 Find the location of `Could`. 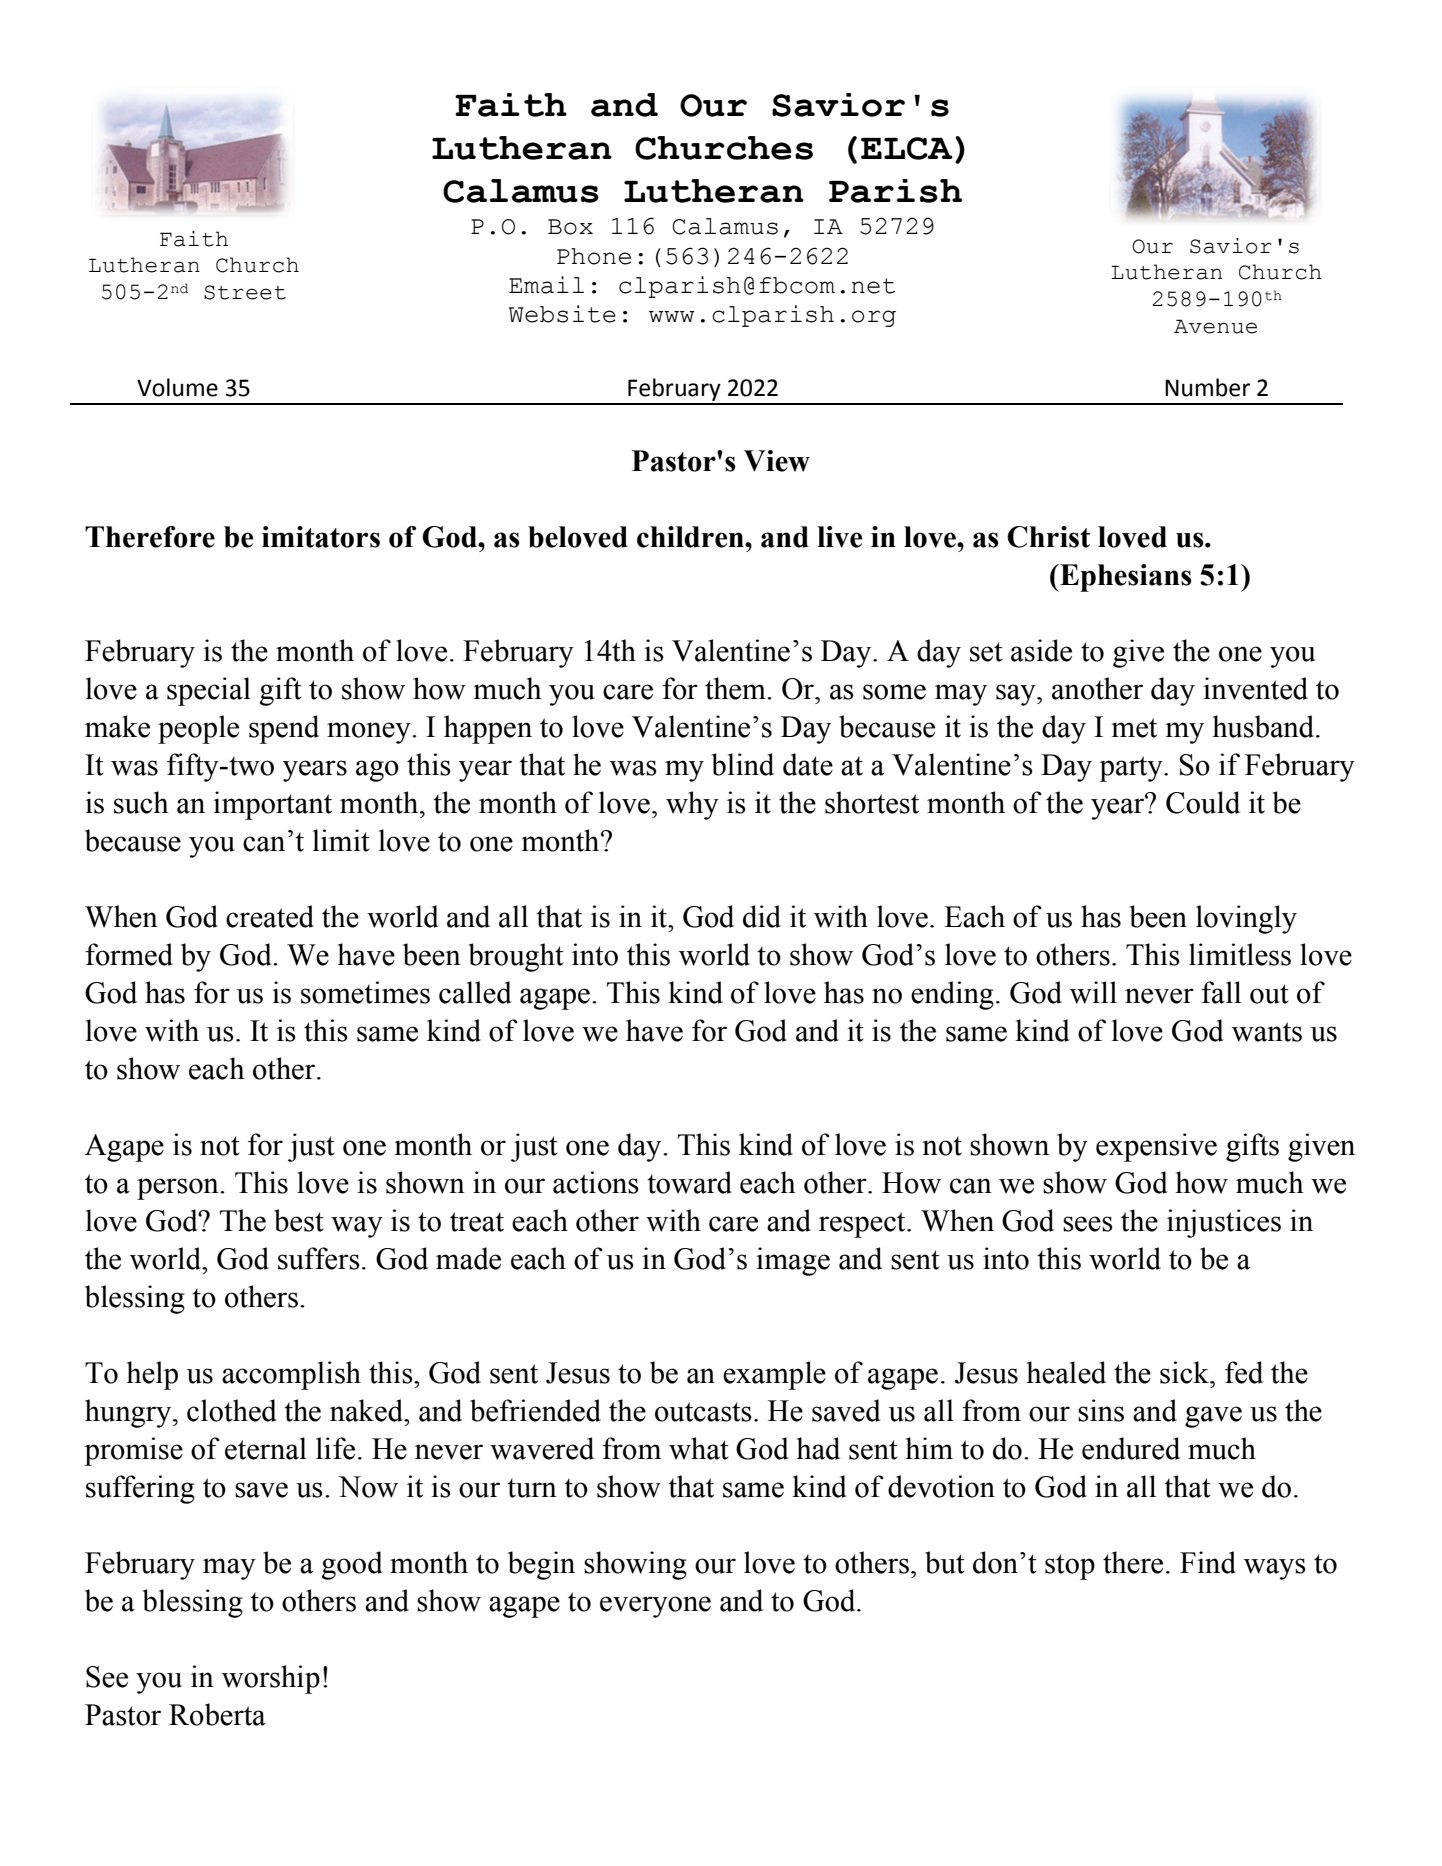

Could is located at coordinates (1203, 802).
